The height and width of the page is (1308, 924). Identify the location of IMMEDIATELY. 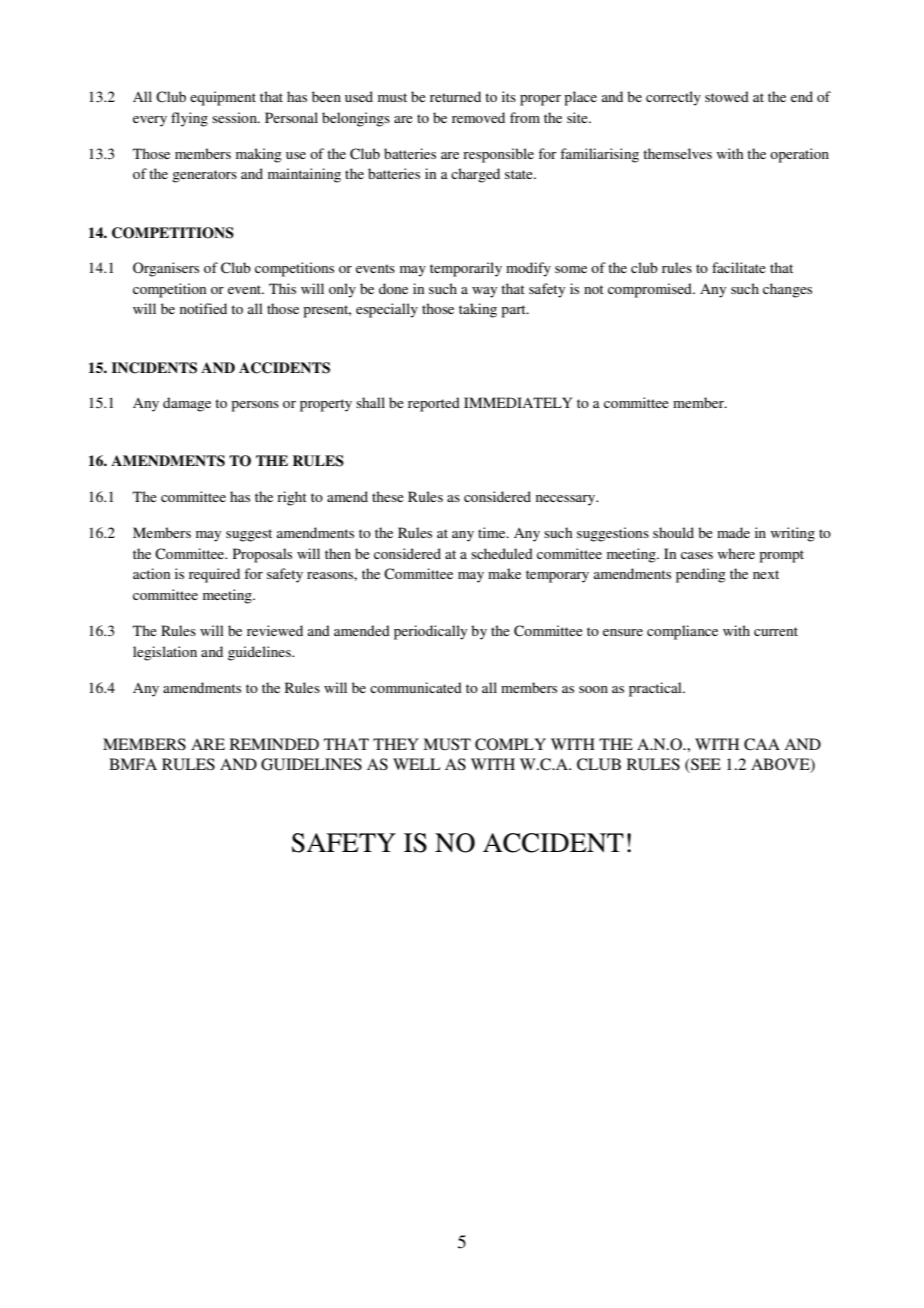
(518, 402).
